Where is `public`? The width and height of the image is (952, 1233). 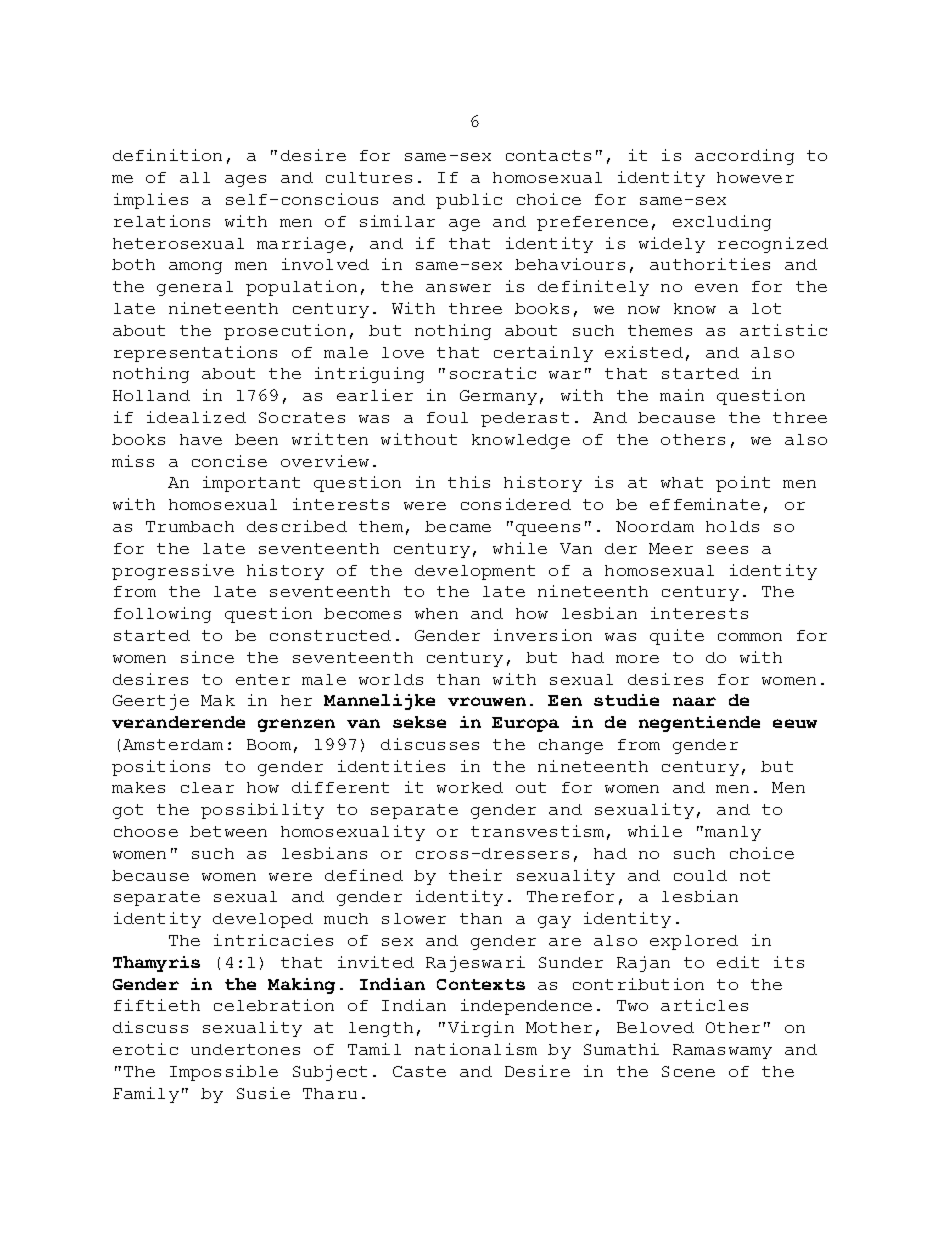 public is located at coordinates (469, 201).
